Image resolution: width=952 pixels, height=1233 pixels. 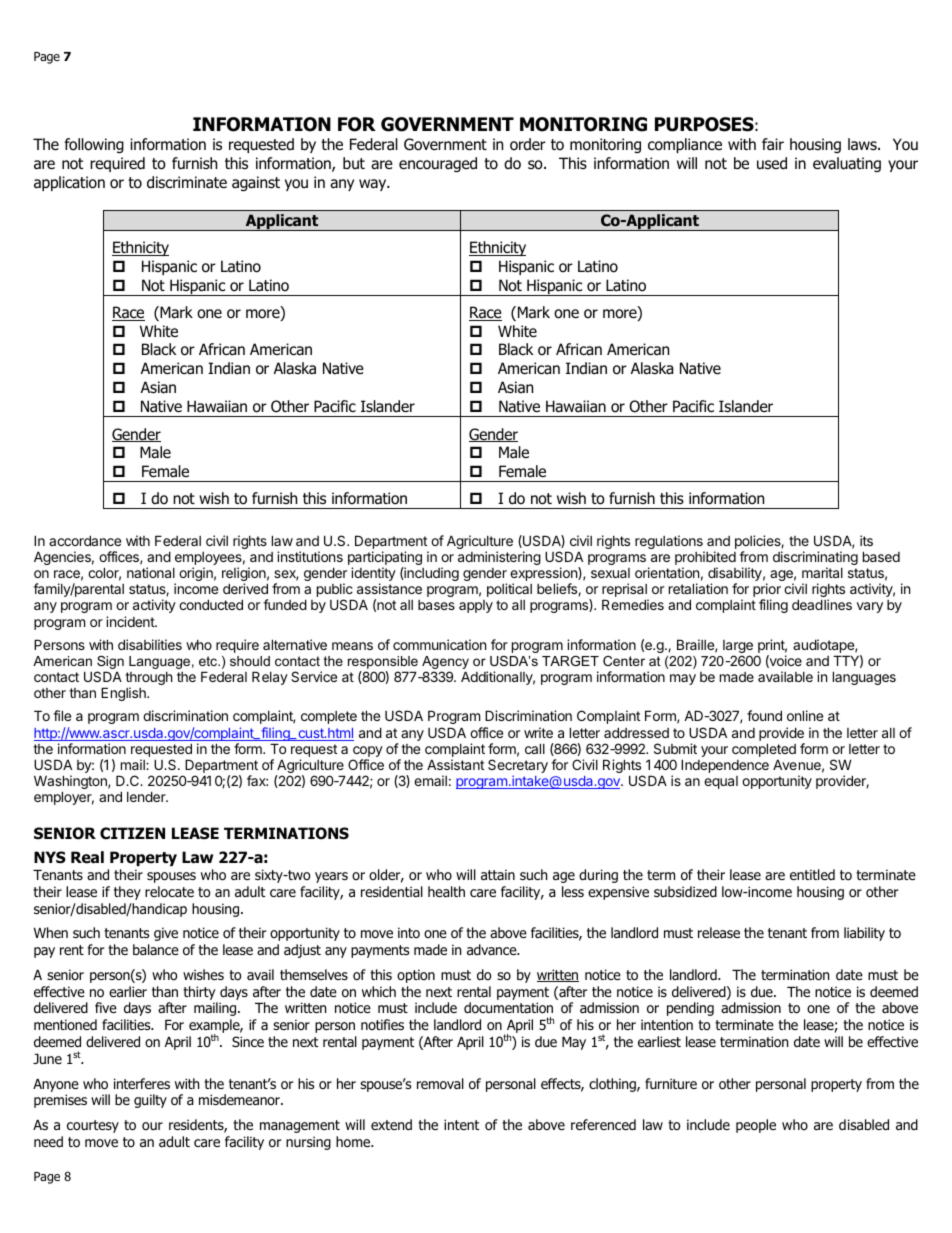 What do you see at coordinates (150, 1101) in the screenshot?
I see `guilty` at bounding box center [150, 1101].
